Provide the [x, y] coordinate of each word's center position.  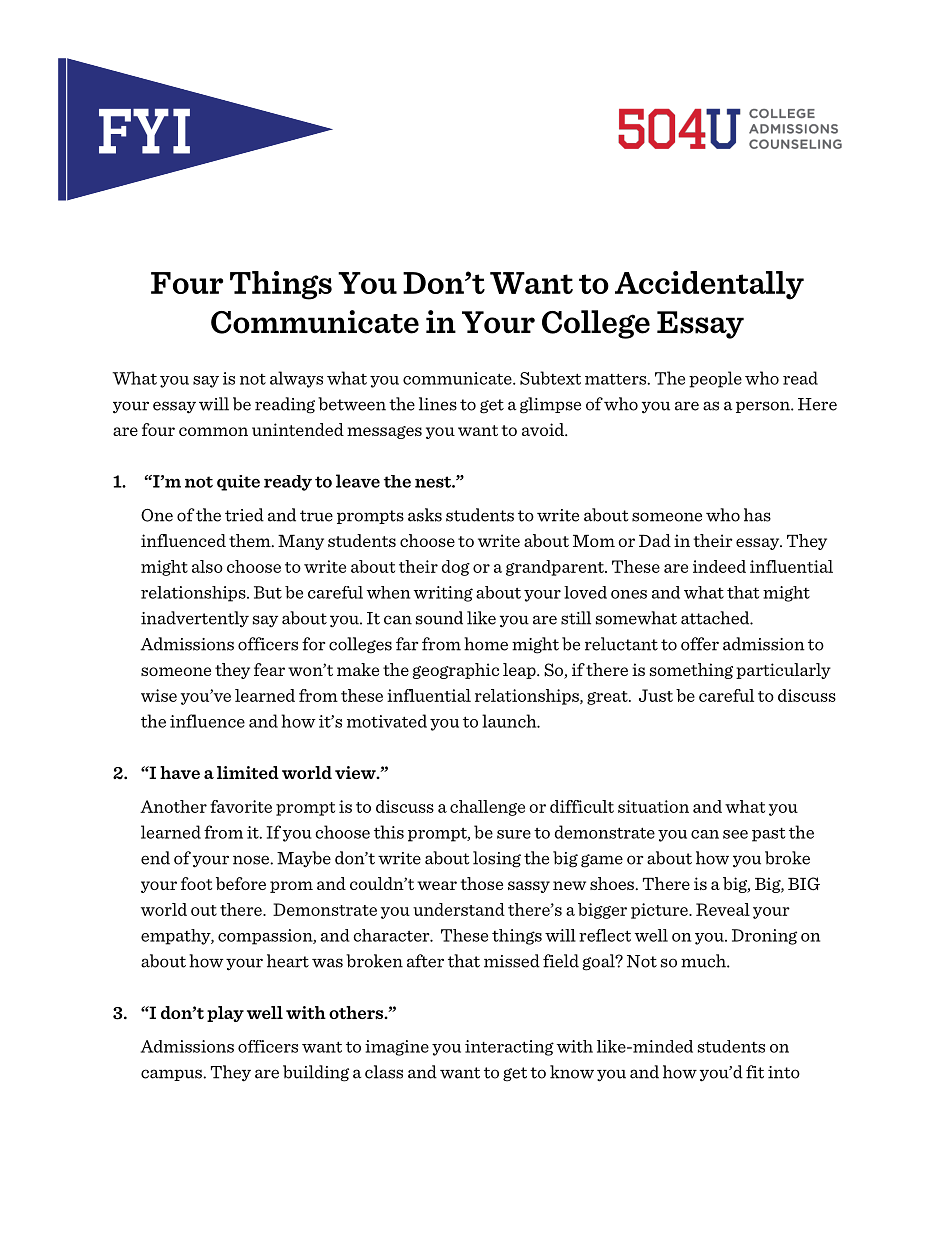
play [225, 1014]
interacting [509, 1048]
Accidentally [709, 285]
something [691, 671]
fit [755, 1072]
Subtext [550, 378]
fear [269, 669]
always [296, 379]
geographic [456, 671]
